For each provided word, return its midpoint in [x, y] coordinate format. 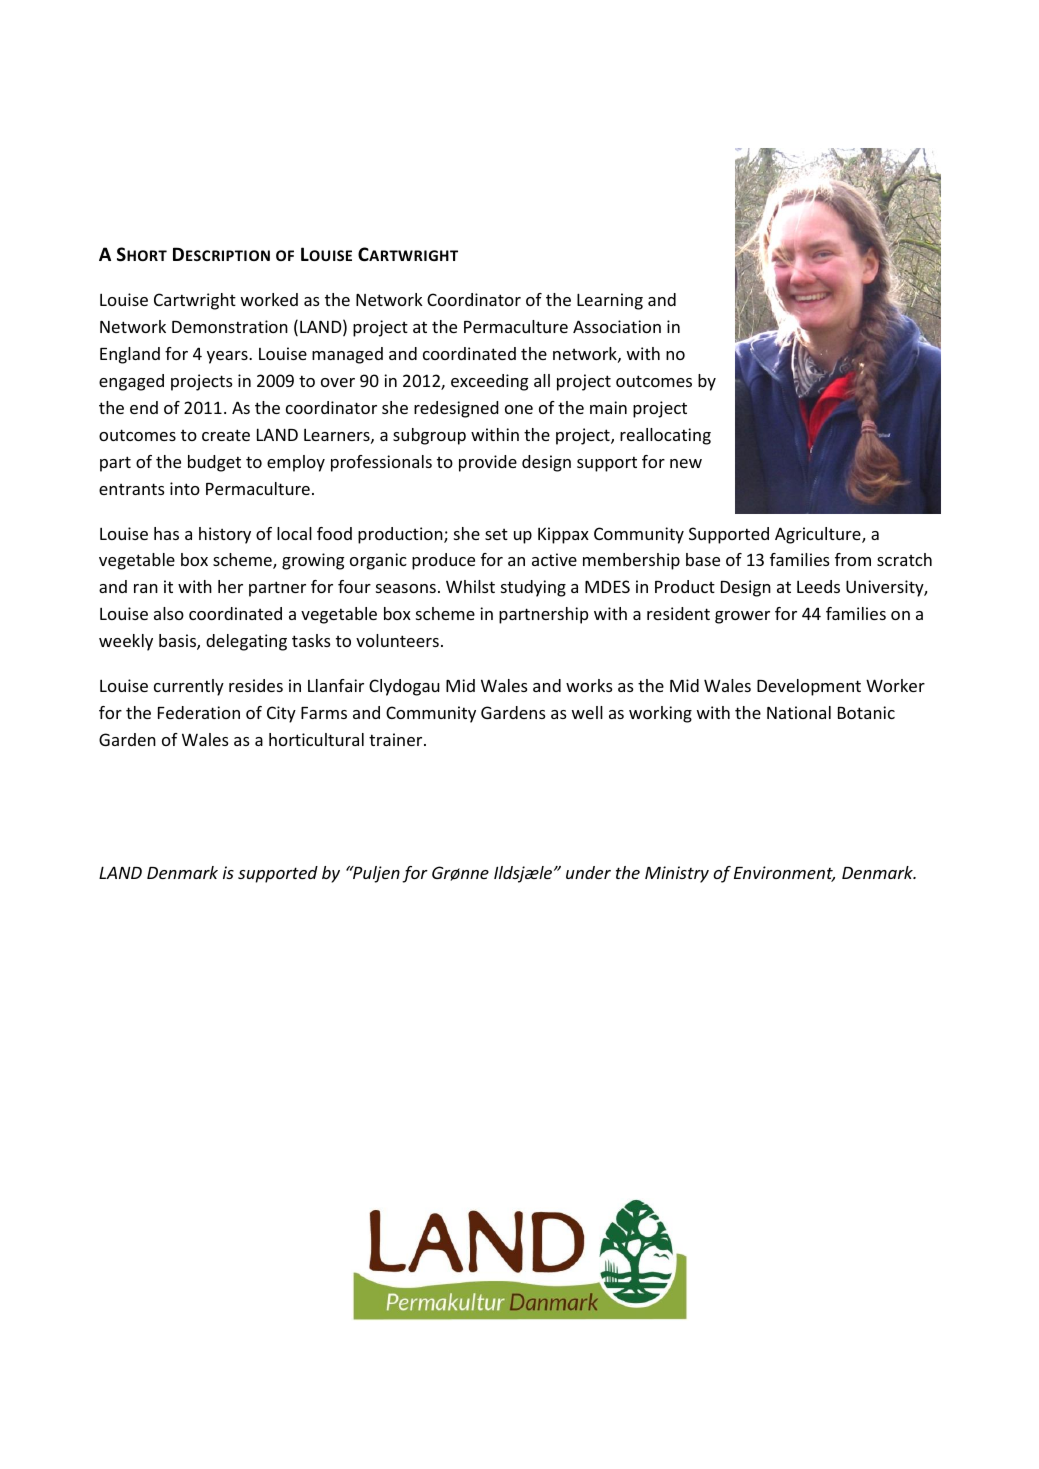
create [226, 435]
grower [742, 617]
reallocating [665, 436]
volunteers [397, 640]
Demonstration [230, 326]
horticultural [316, 739]
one [519, 409]
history [225, 535]
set [496, 534]
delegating [246, 642]
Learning [610, 301]
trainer [397, 739]
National [799, 712]
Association [617, 326]
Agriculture [819, 535]
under [588, 872]
